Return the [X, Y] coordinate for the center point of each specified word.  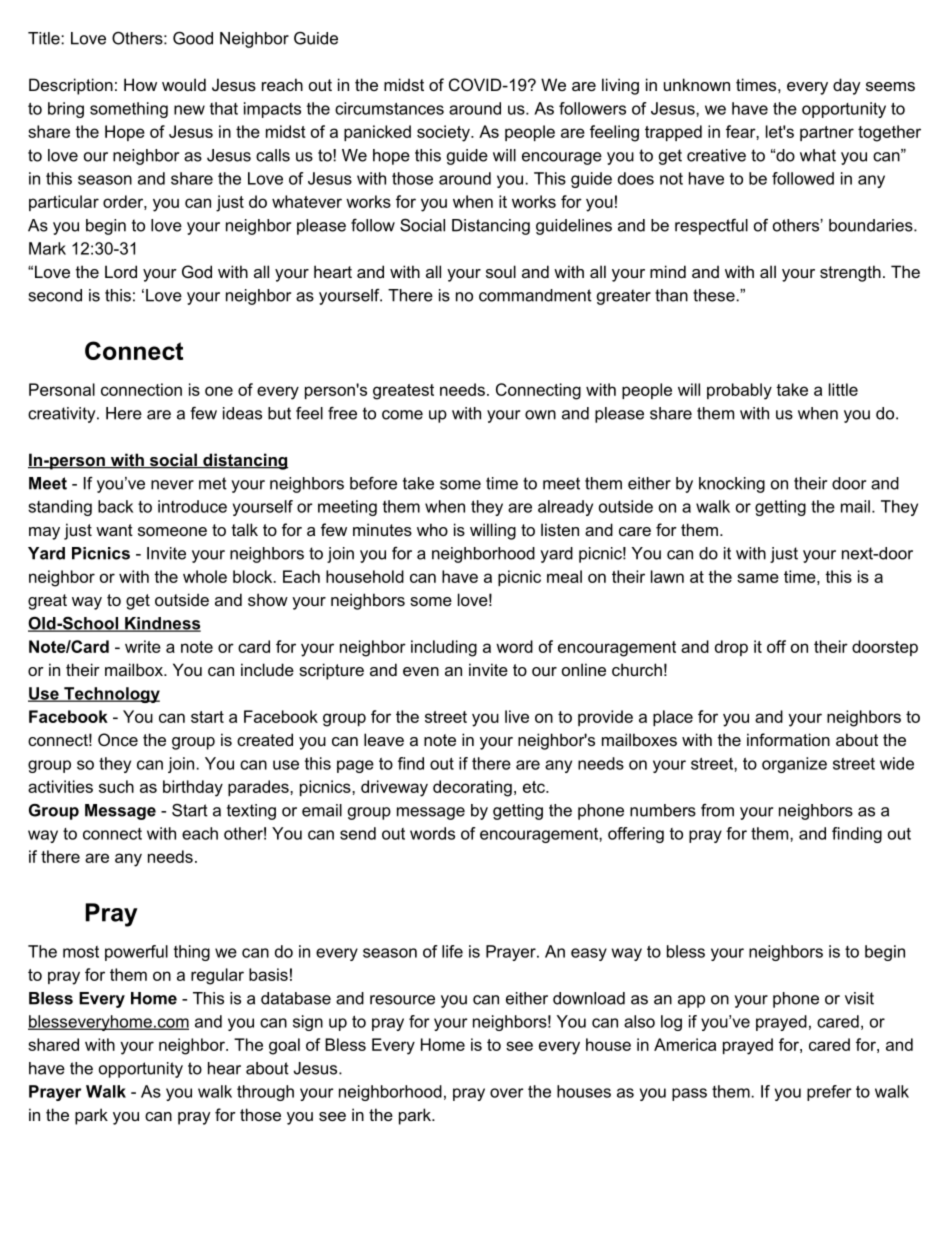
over [507, 1093]
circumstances [389, 108]
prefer [829, 1093]
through [265, 1093]
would [184, 84]
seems [890, 86]
